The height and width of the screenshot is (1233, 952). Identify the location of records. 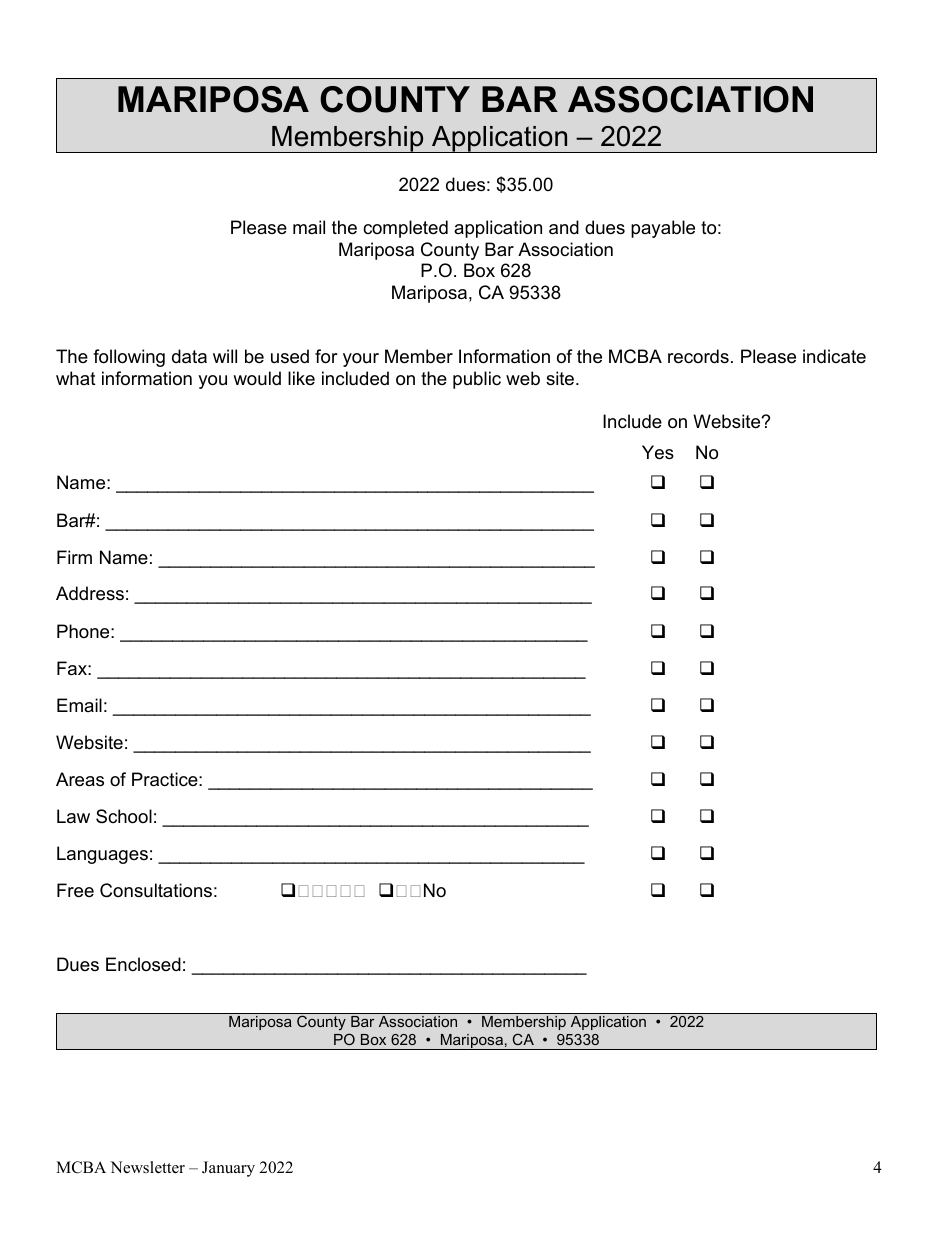
(698, 356).
